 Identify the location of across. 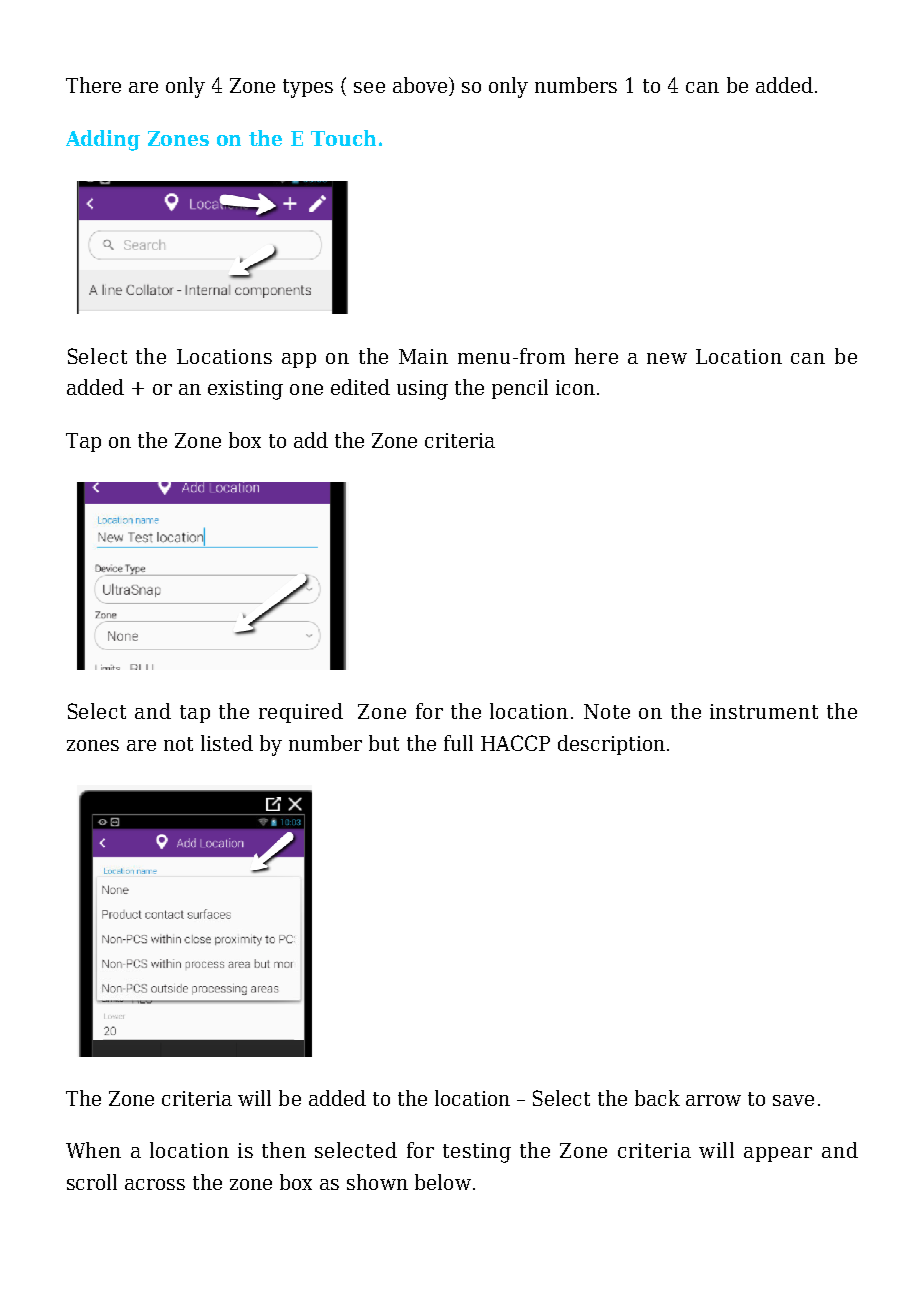
(155, 1184).
